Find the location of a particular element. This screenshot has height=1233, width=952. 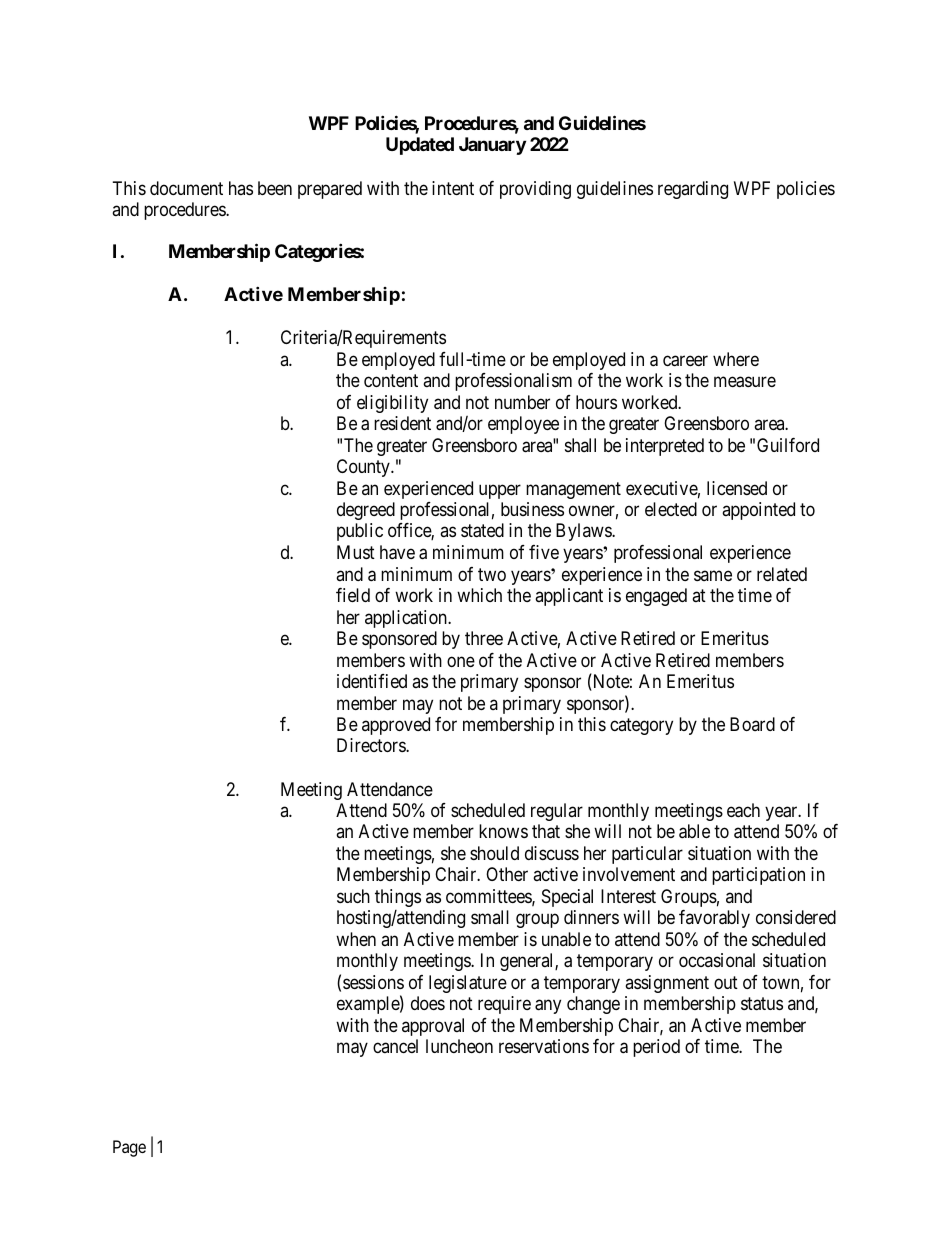

when is located at coordinates (356, 939).
